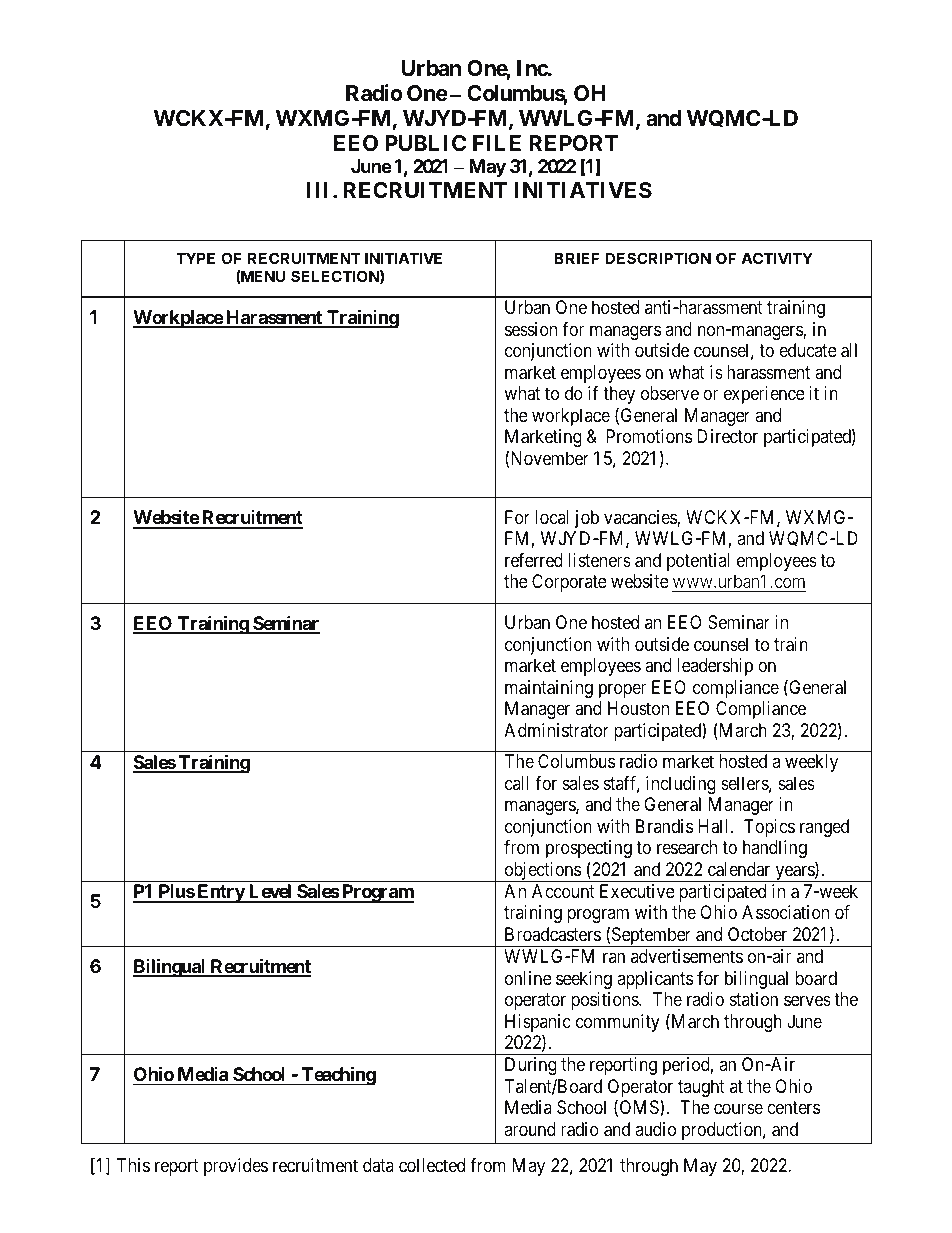  Describe the element at coordinates (220, 893) in the image. I see `Entry` at that location.
